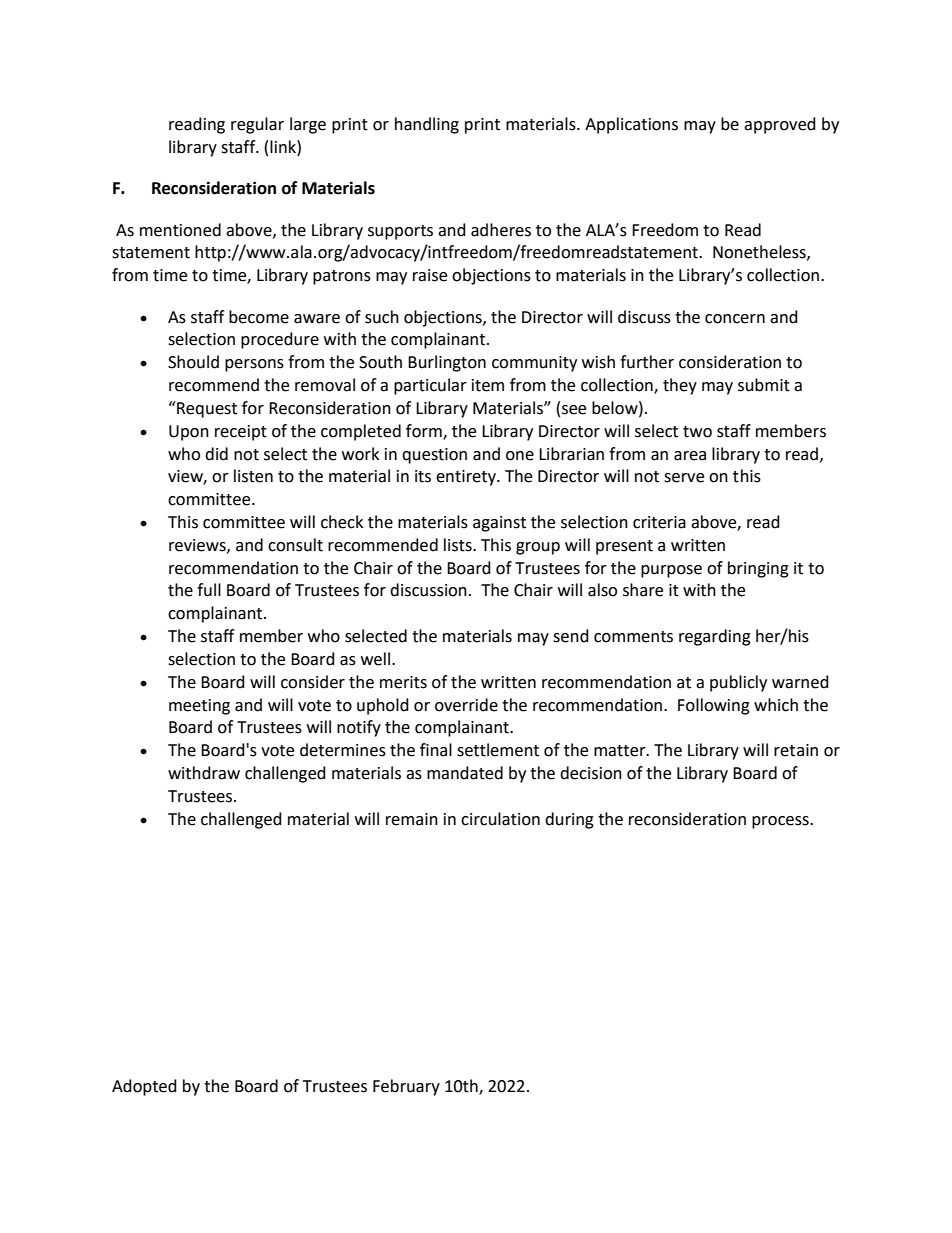 The height and width of the screenshot is (1233, 952). What do you see at coordinates (499, 524) in the screenshot?
I see `against` at bounding box center [499, 524].
